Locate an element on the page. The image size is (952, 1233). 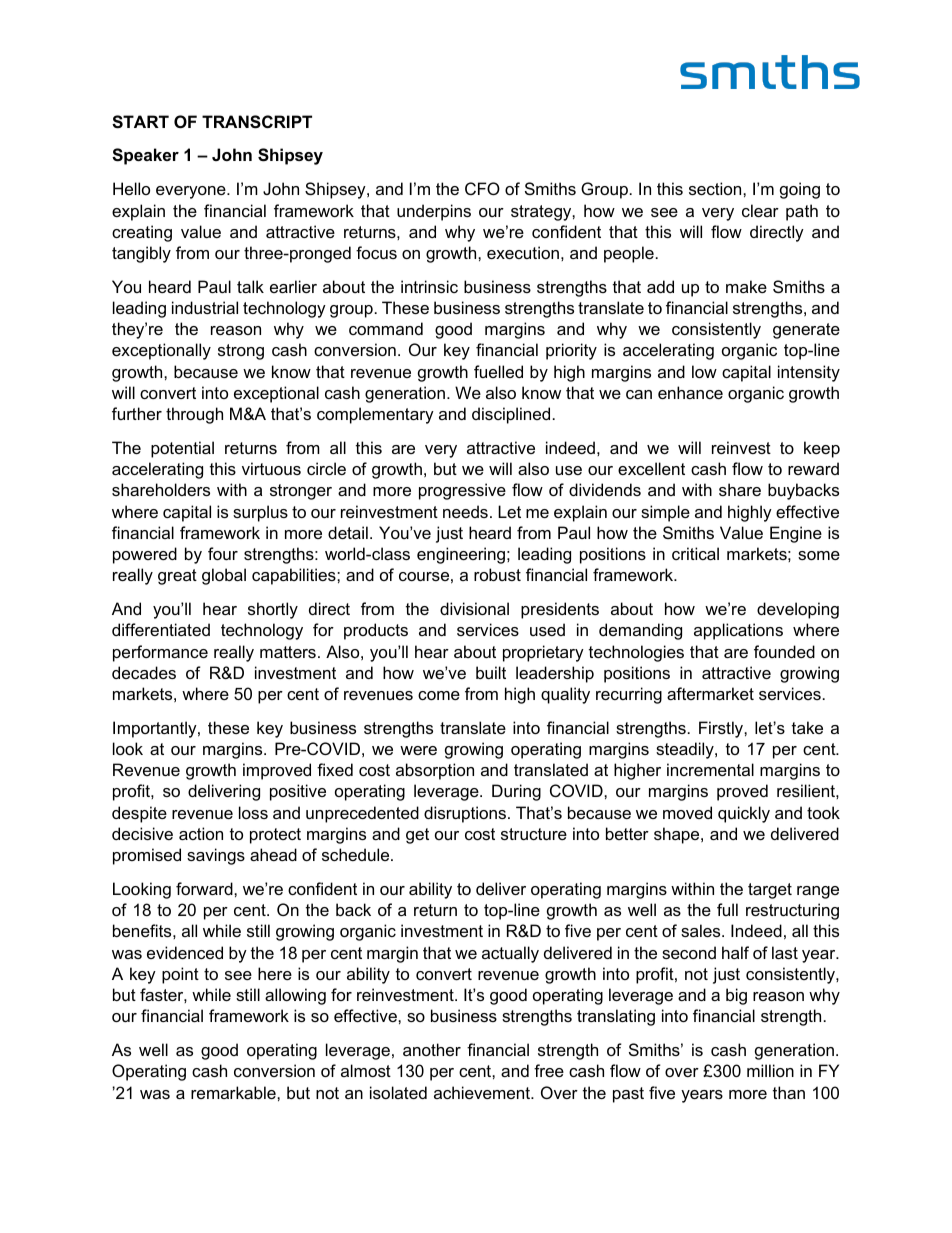
through is located at coordinates (194, 415).
